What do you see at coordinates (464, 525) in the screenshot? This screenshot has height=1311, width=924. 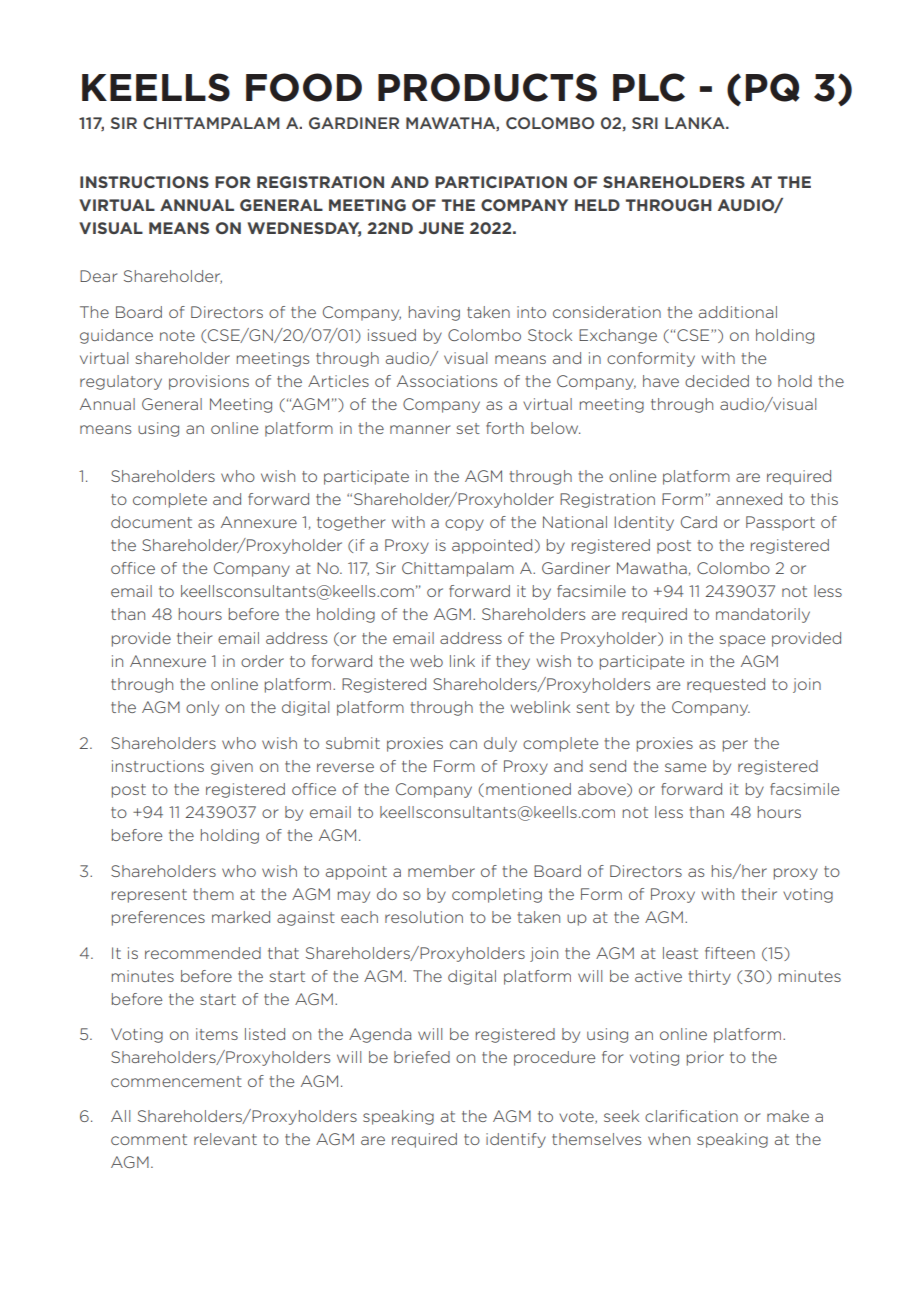 I see `copy` at bounding box center [464, 525].
